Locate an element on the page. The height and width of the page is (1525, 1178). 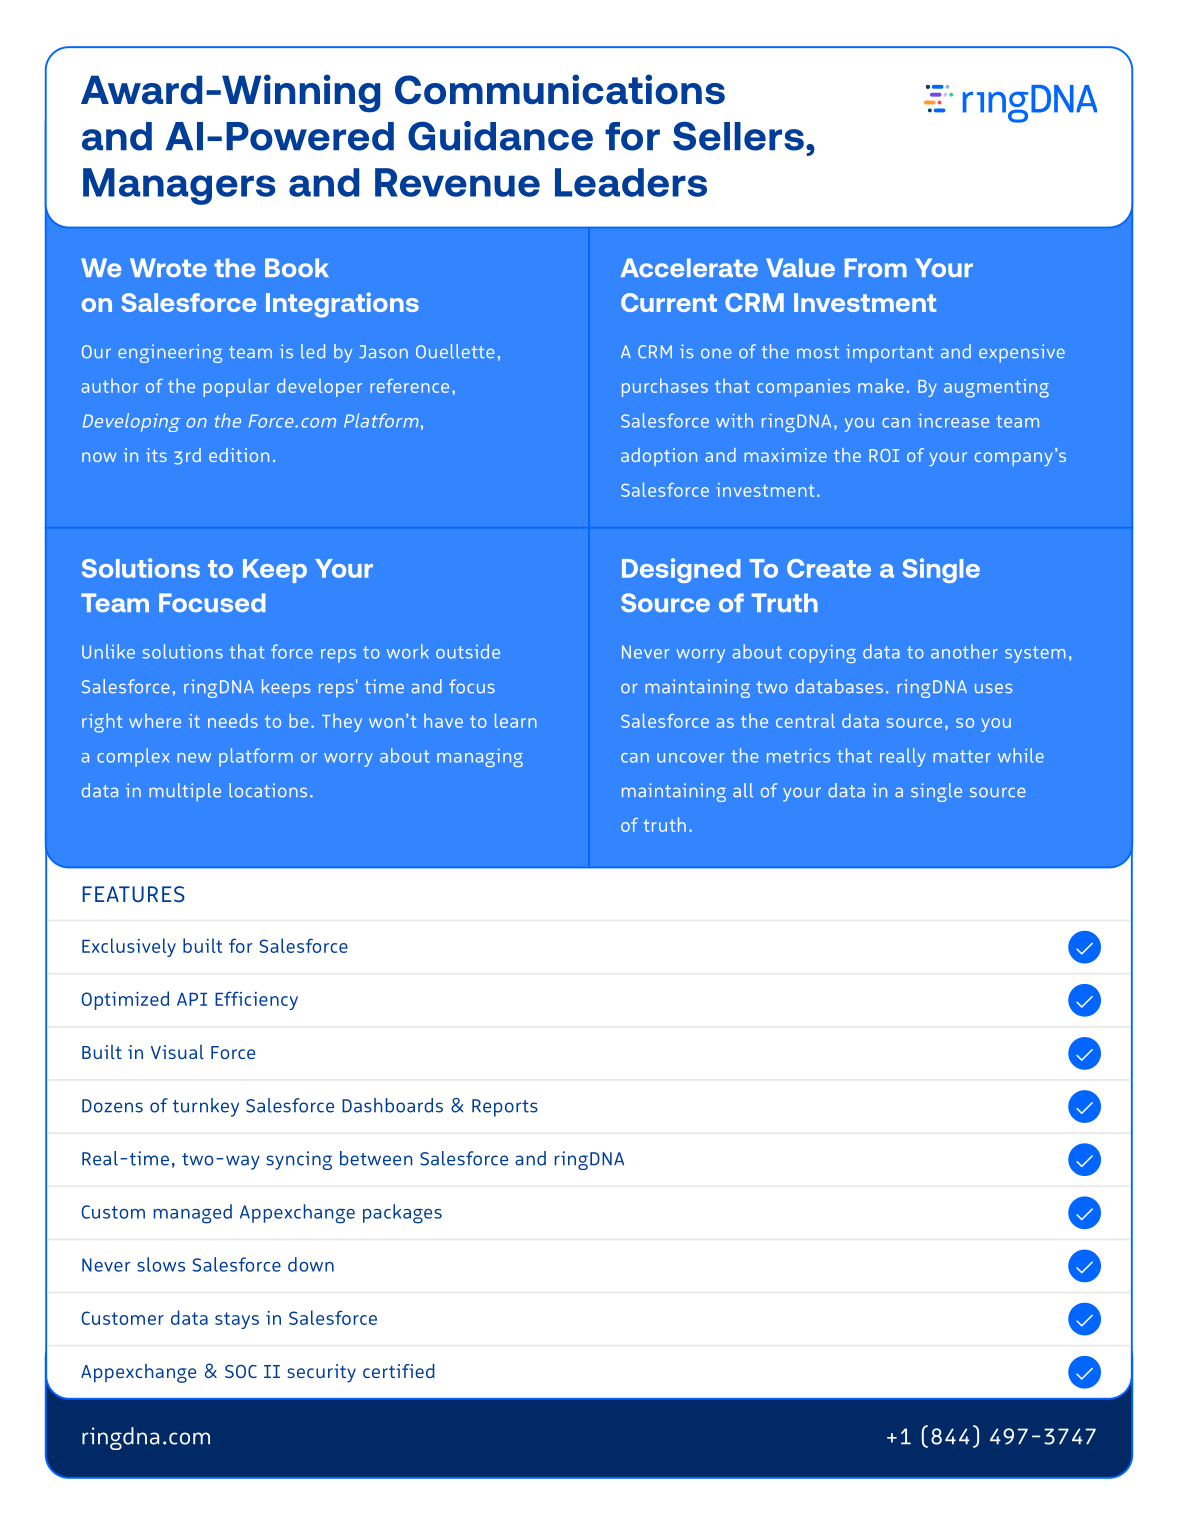
learn is located at coordinates (516, 720).
